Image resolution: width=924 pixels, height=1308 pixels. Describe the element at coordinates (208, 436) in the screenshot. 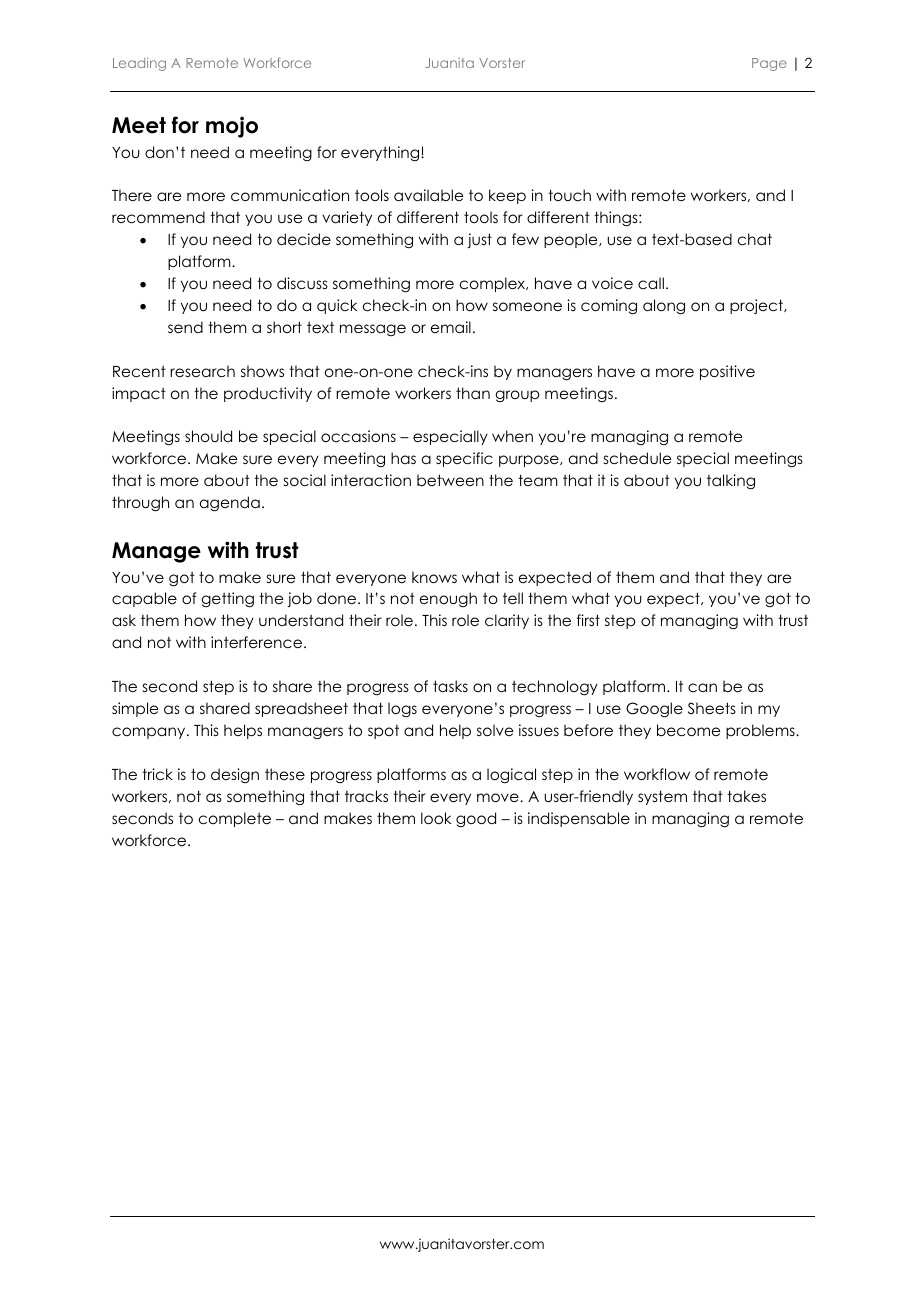

I see `should` at that location.
